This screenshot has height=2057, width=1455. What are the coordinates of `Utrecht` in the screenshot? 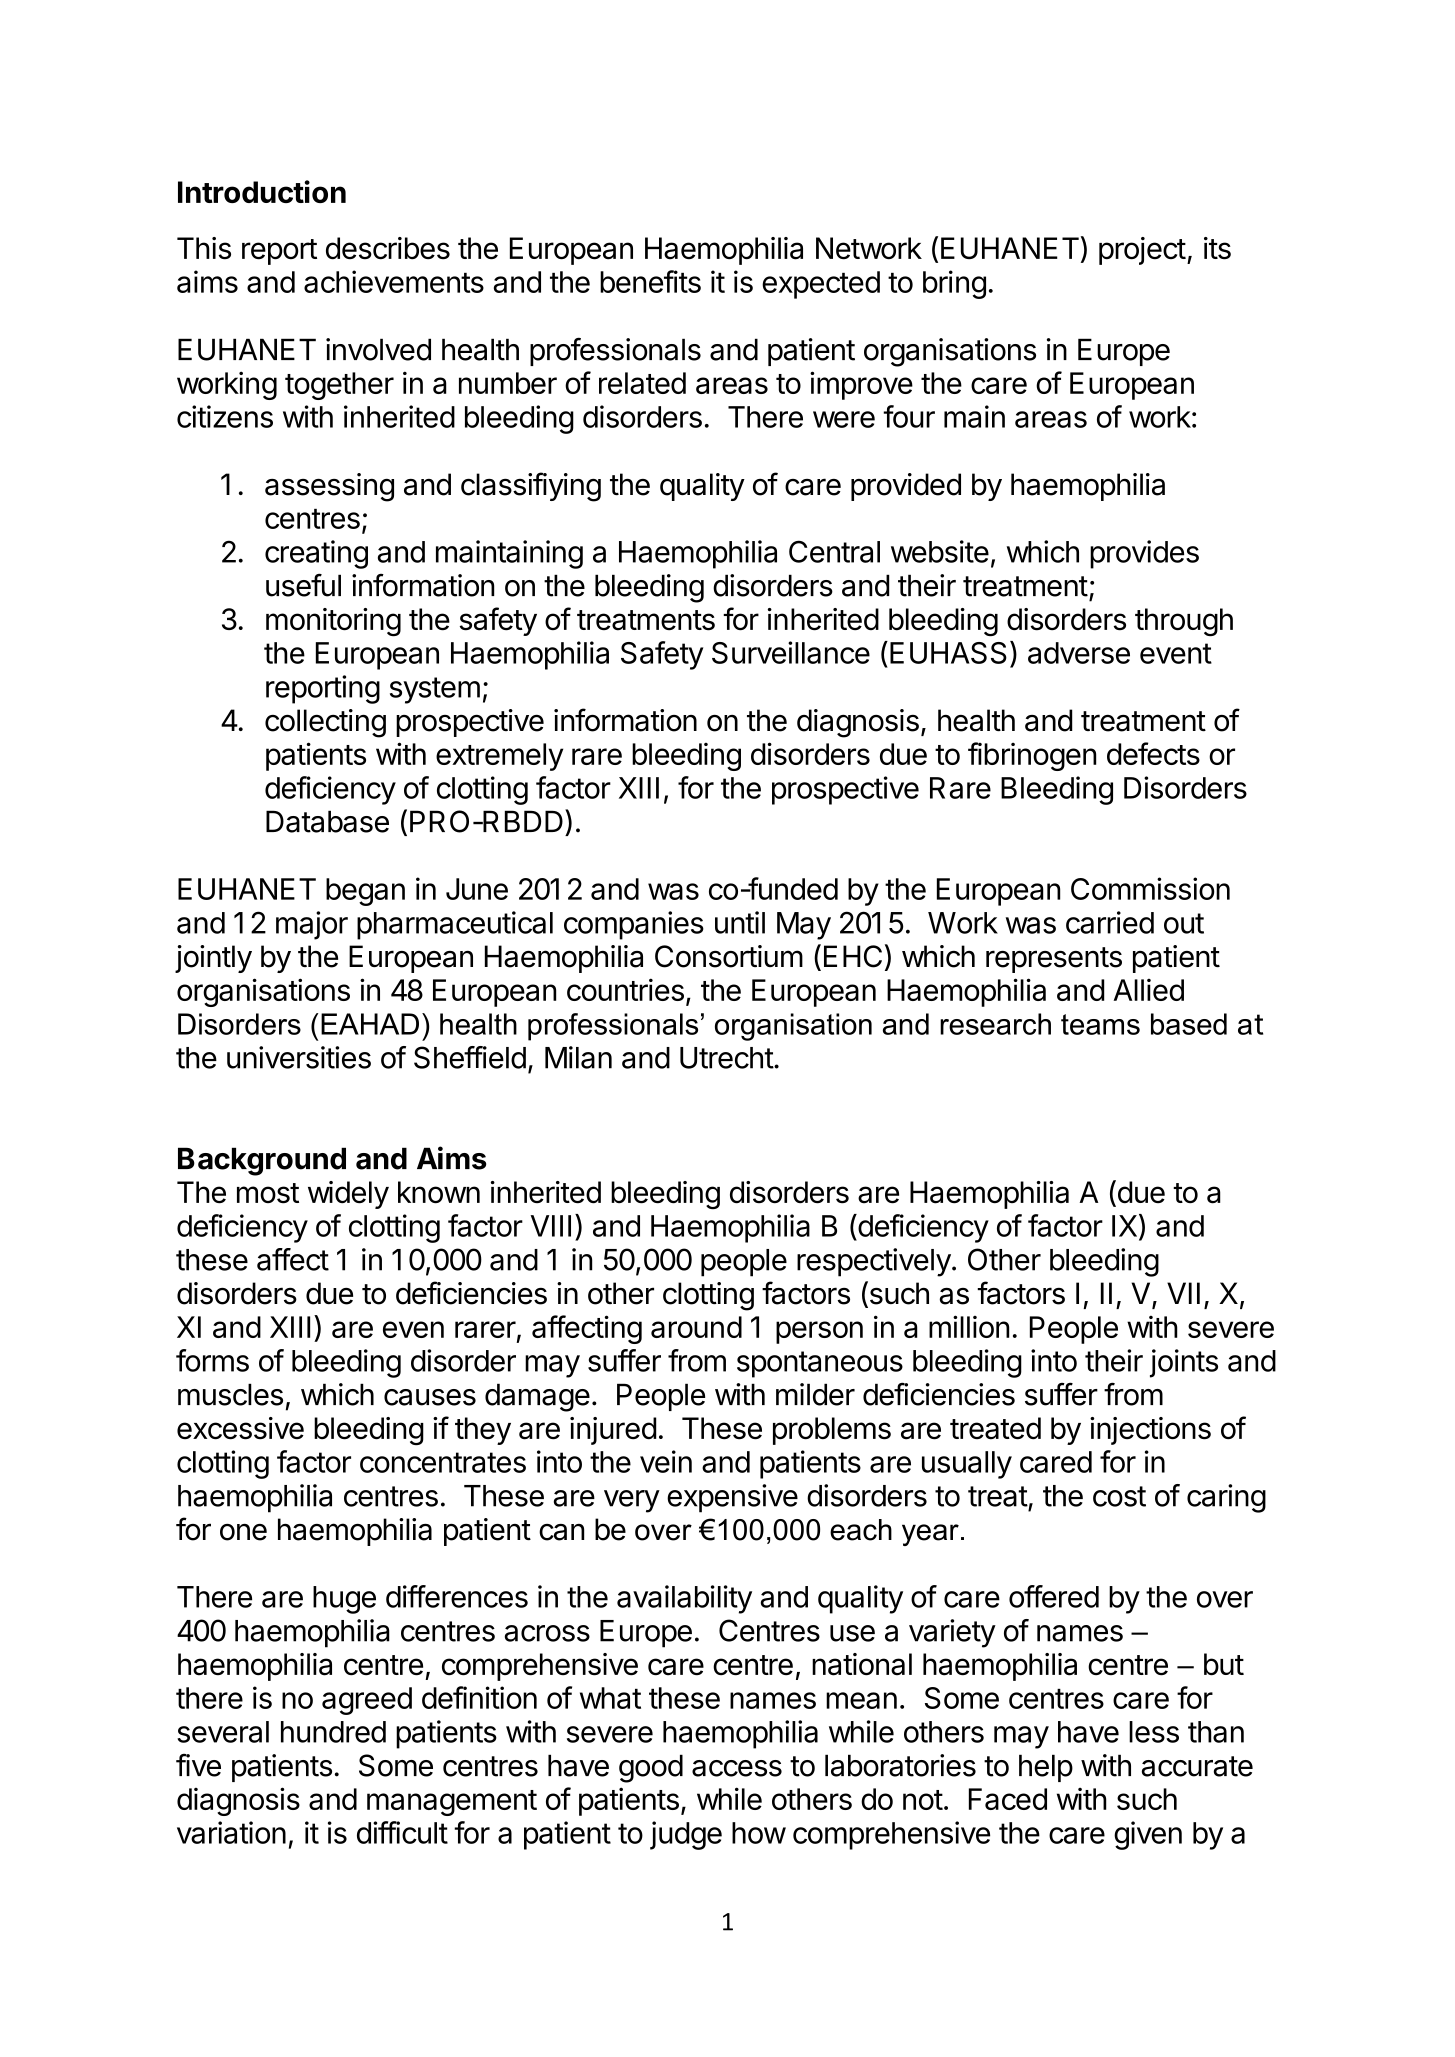 It's located at (727, 1058).
